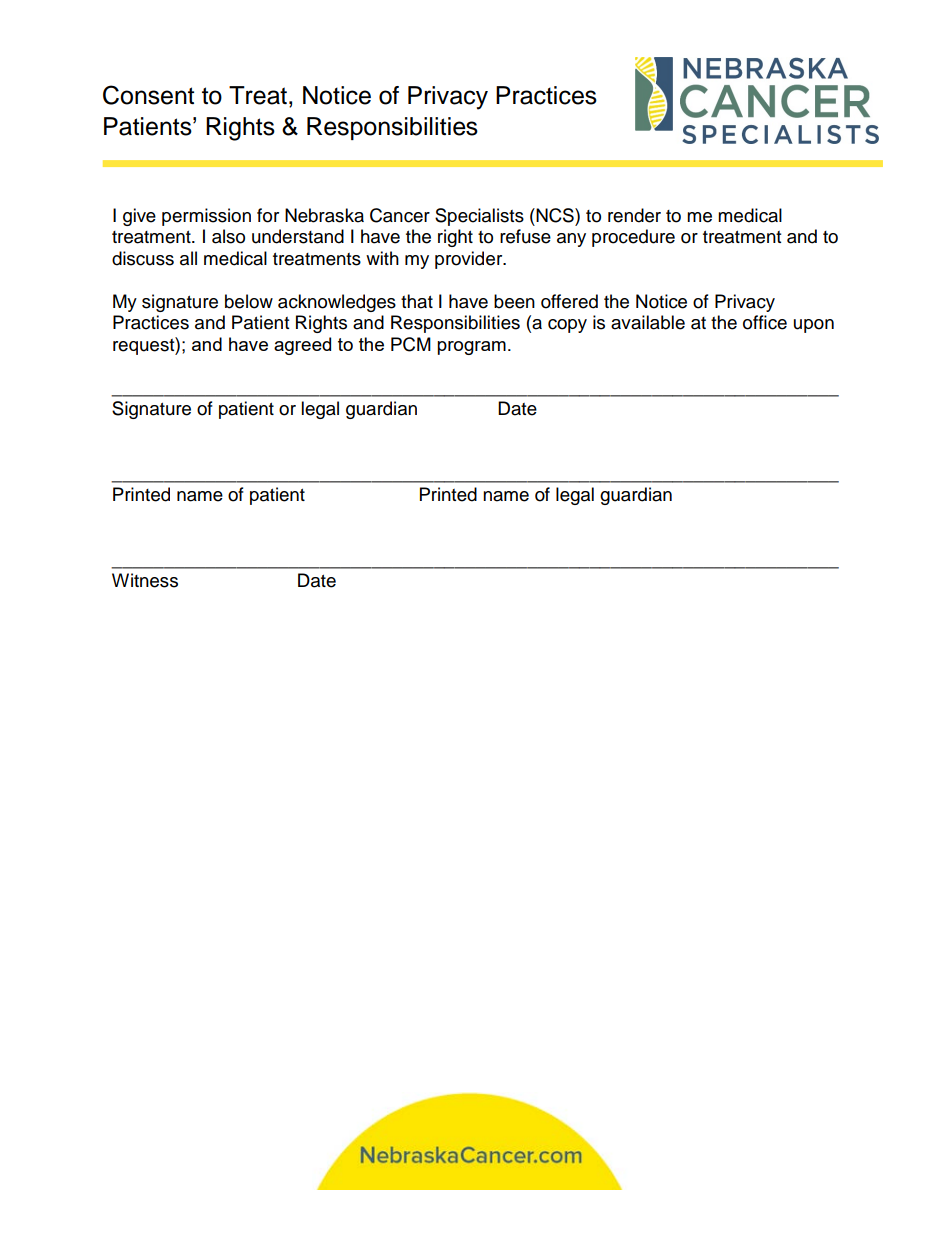 The width and height of the screenshot is (952, 1233). What do you see at coordinates (302, 346) in the screenshot?
I see `agreed` at bounding box center [302, 346].
